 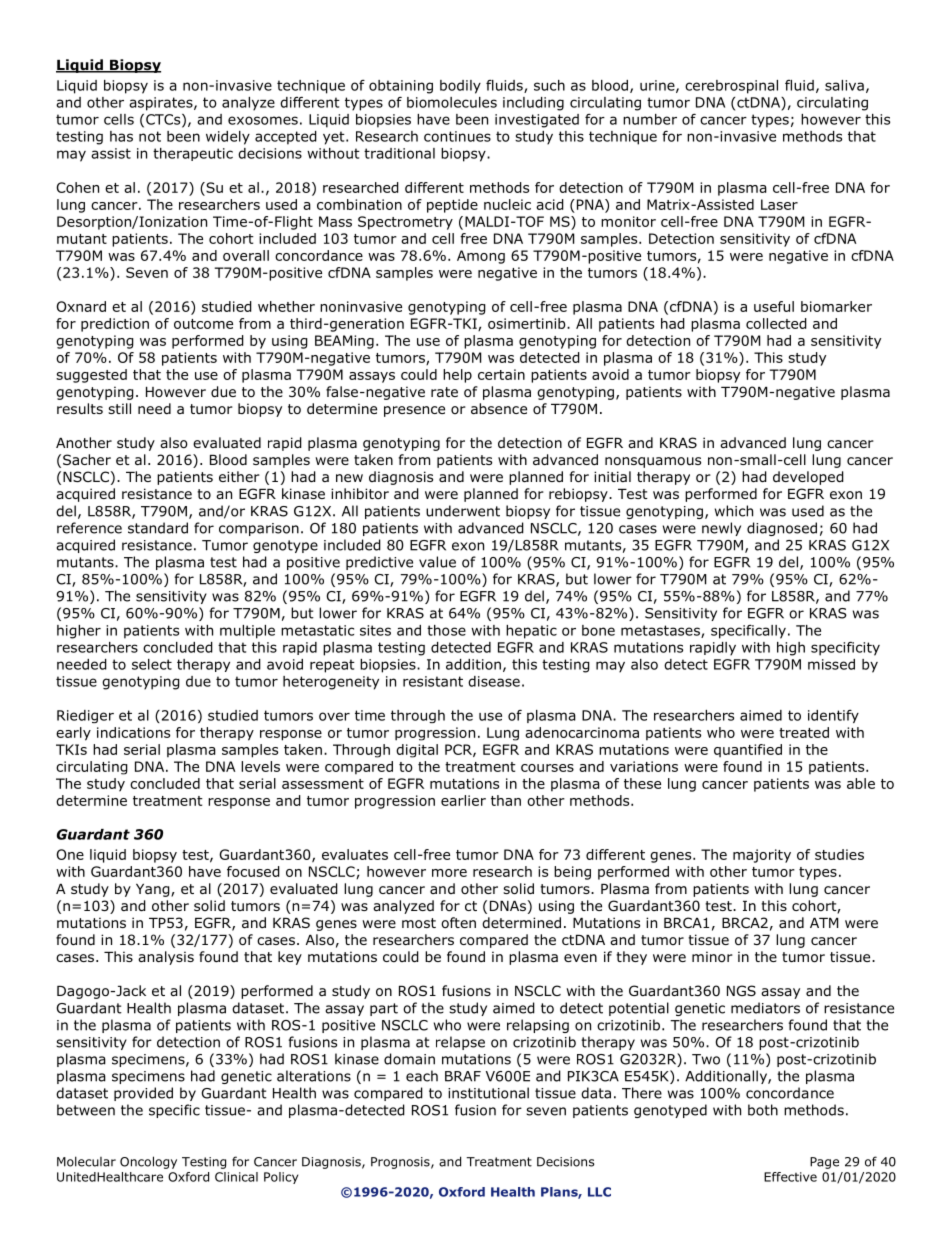 I want to click on Yang, so click(x=154, y=890).
